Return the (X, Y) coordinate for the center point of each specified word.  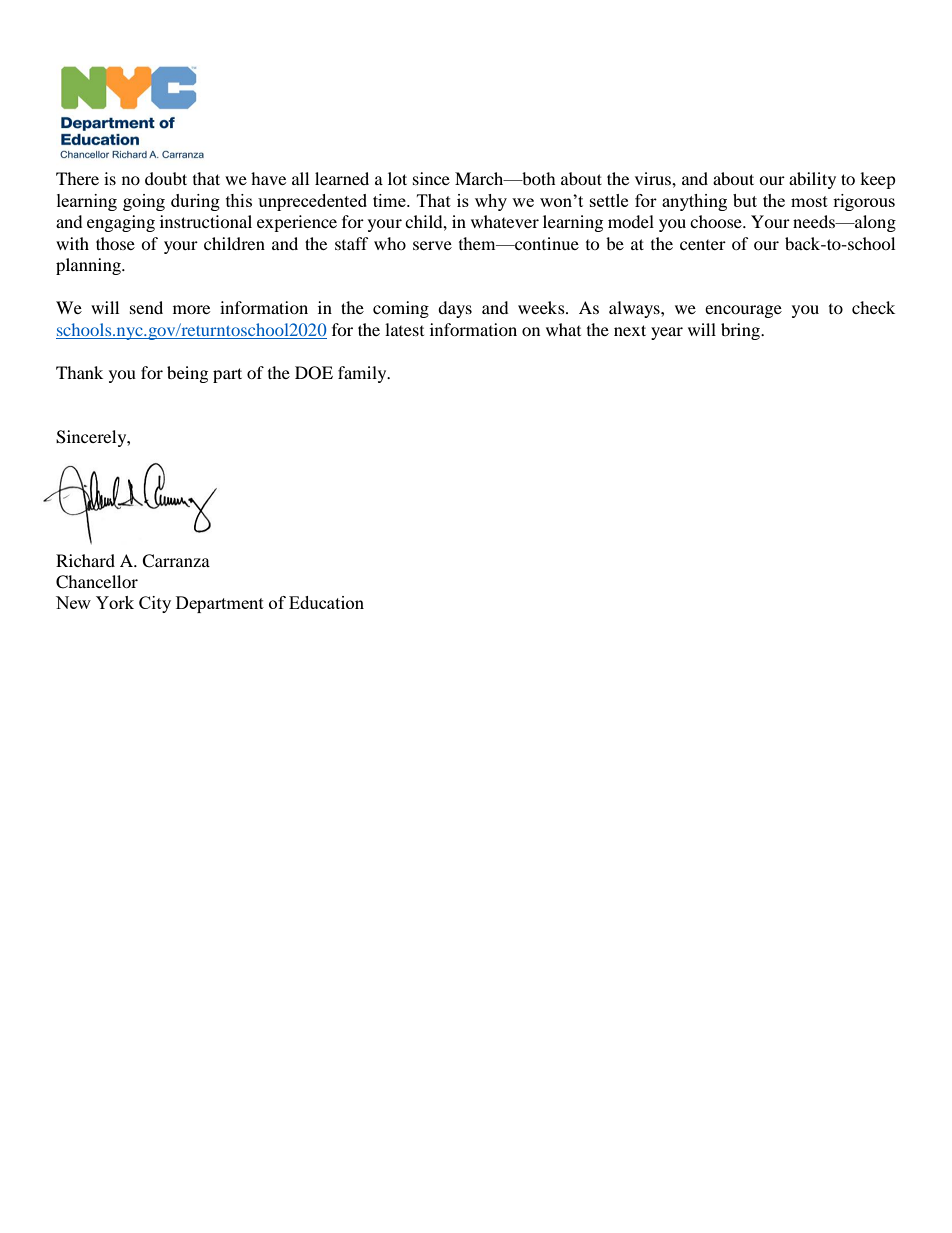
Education (326, 602)
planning (89, 266)
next (630, 330)
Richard (85, 560)
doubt (166, 178)
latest (404, 329)
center (703, 245)
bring (742, 331)
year (667, 333)
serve (432, 245)
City (155, 604)
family (363, 374)
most (809, 201)
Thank (79, 372)
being (187, 374)
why (491, 202)
